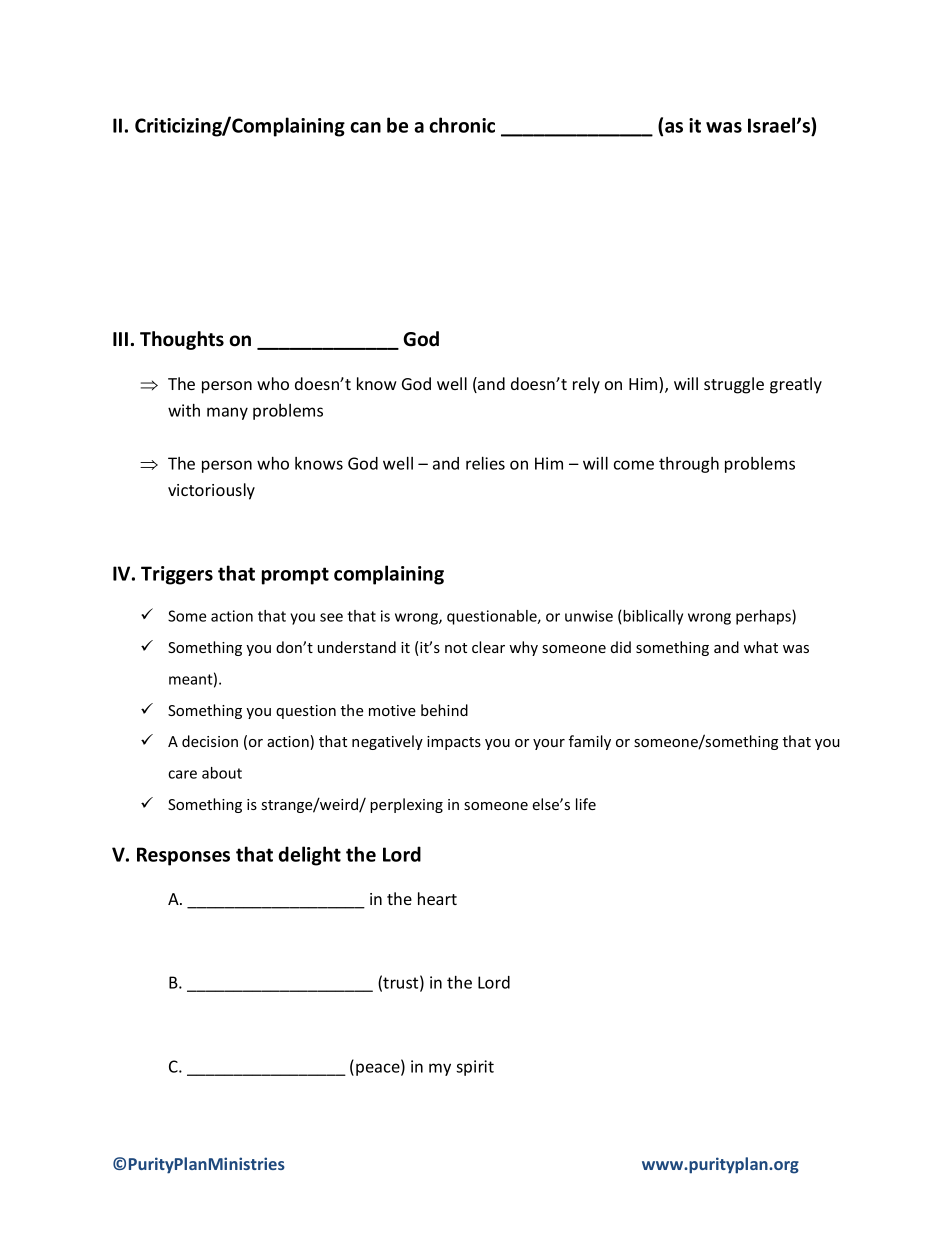 This screenshot has width=952, height=1233. Describe the element at coordinates (437, 898) in the screenshot. I see `heart` at that location.
